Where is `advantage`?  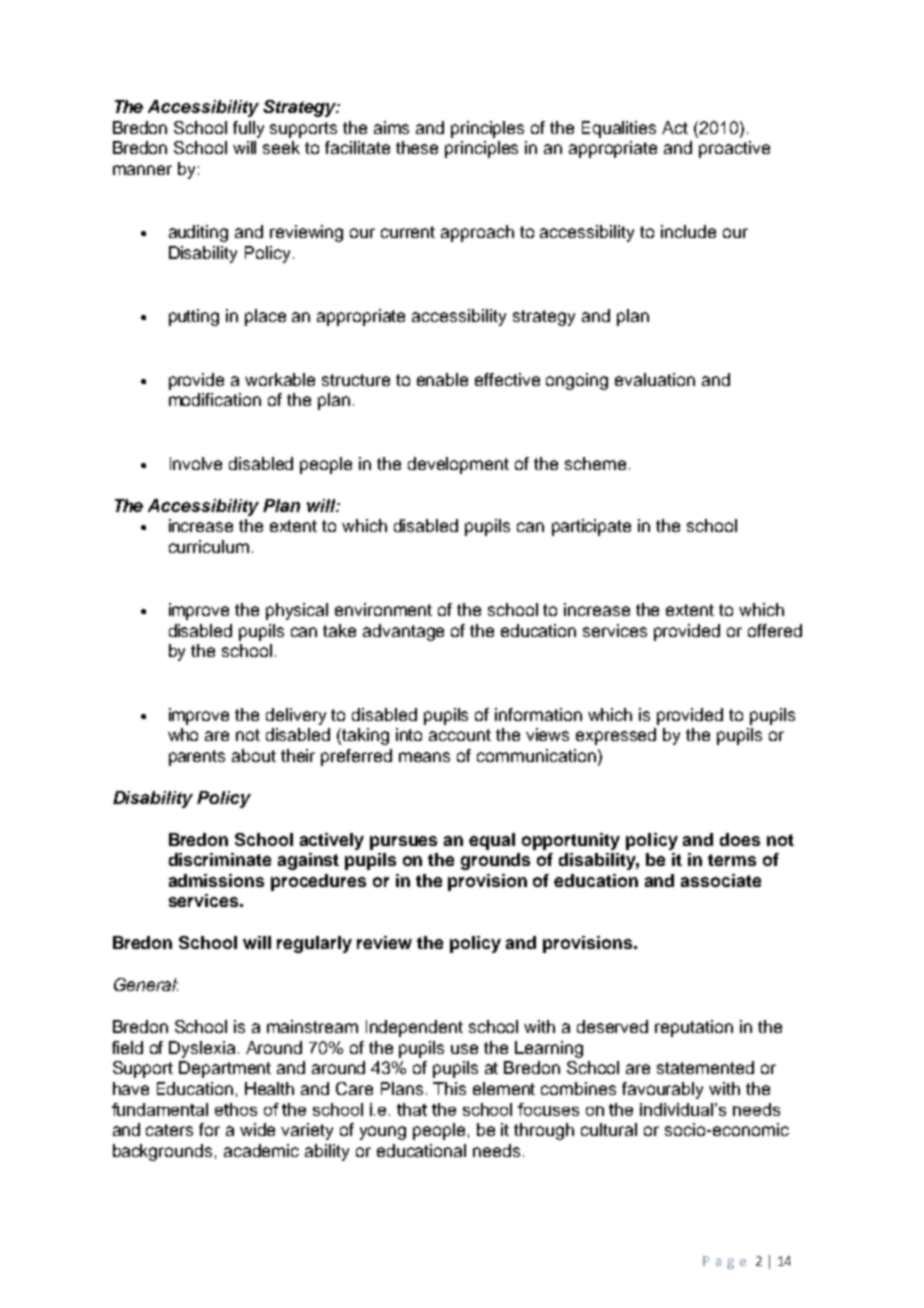 advantage is located at coordinates (403, 632).
